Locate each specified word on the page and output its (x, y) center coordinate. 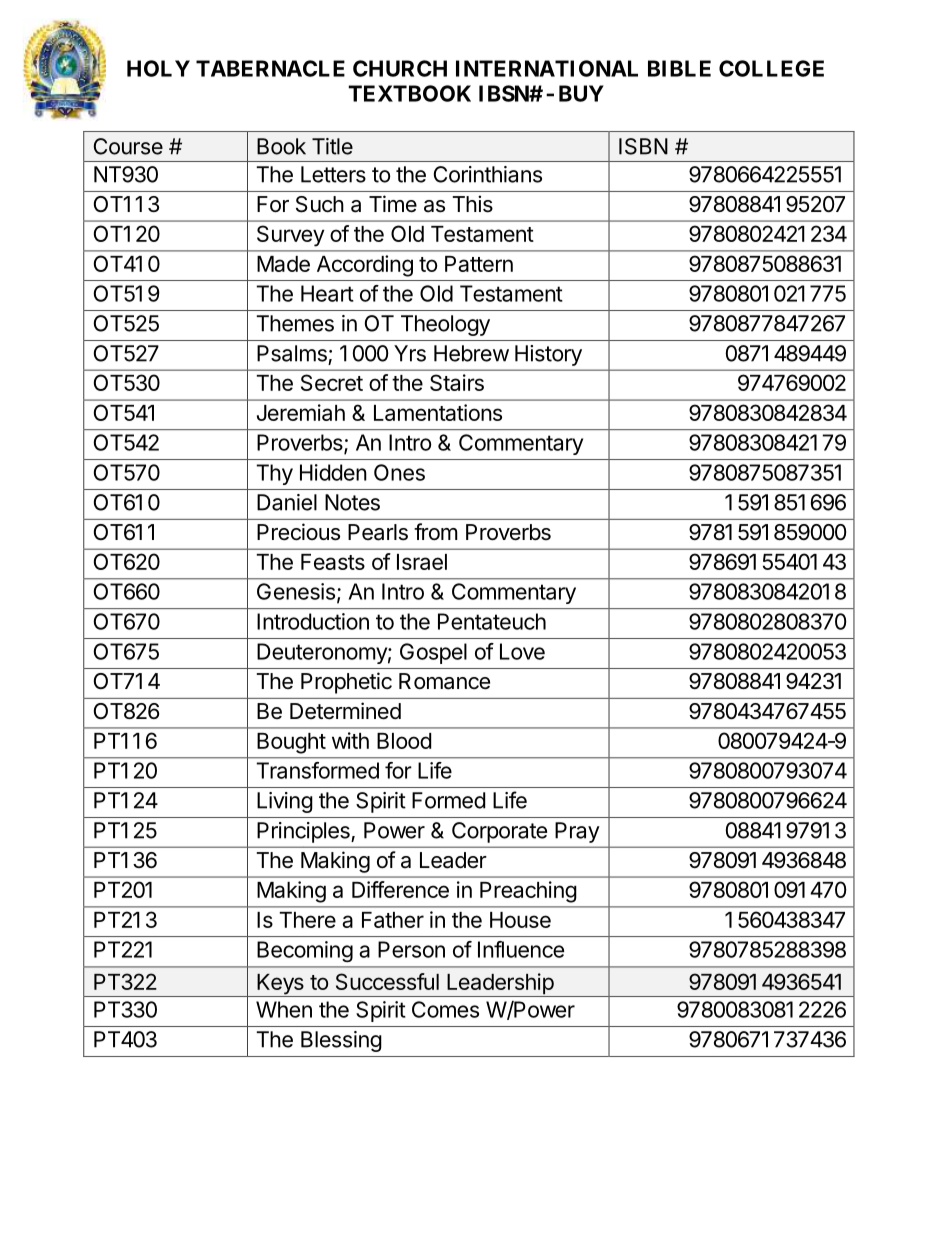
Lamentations (438, 412)
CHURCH (400, 68)
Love (522, 651)
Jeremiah (301, 412)
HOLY (158, 68)
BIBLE (679, 68)
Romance (444, 681)
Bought (291, 743)
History (548, 355)
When (284, 1009)
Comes (445, 1009)
